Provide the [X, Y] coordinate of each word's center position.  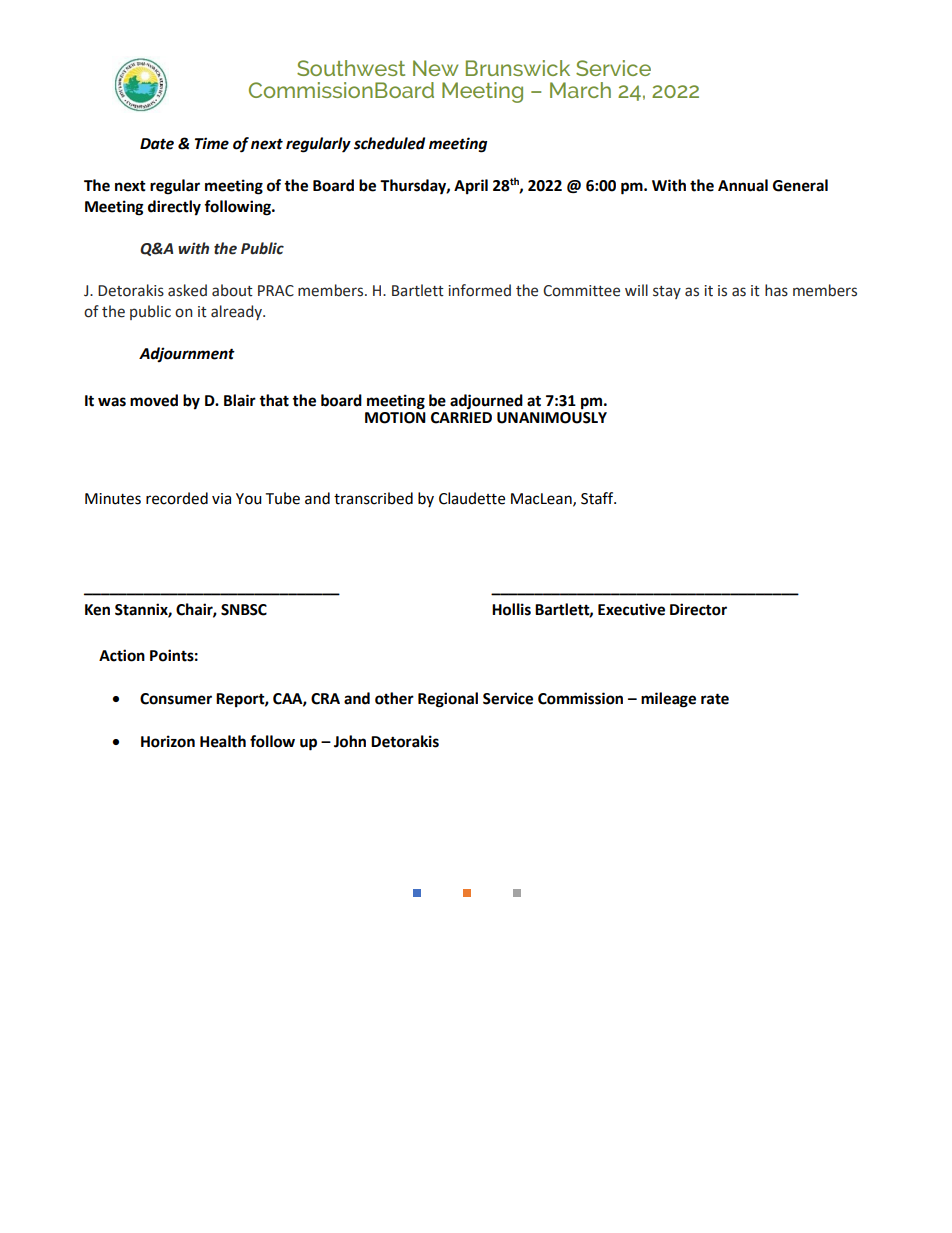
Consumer [176, 699]
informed [479, 290]
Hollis [511, 609]
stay [667, 292]
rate [715, 699]
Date [157, 144]
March [580, 90]
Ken [97, 610]
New [435, 68]
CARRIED [461, 418]
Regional [448, 700]
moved [154, 400]
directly [174, 208]
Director [698, 609]
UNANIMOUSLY [552, 418]
